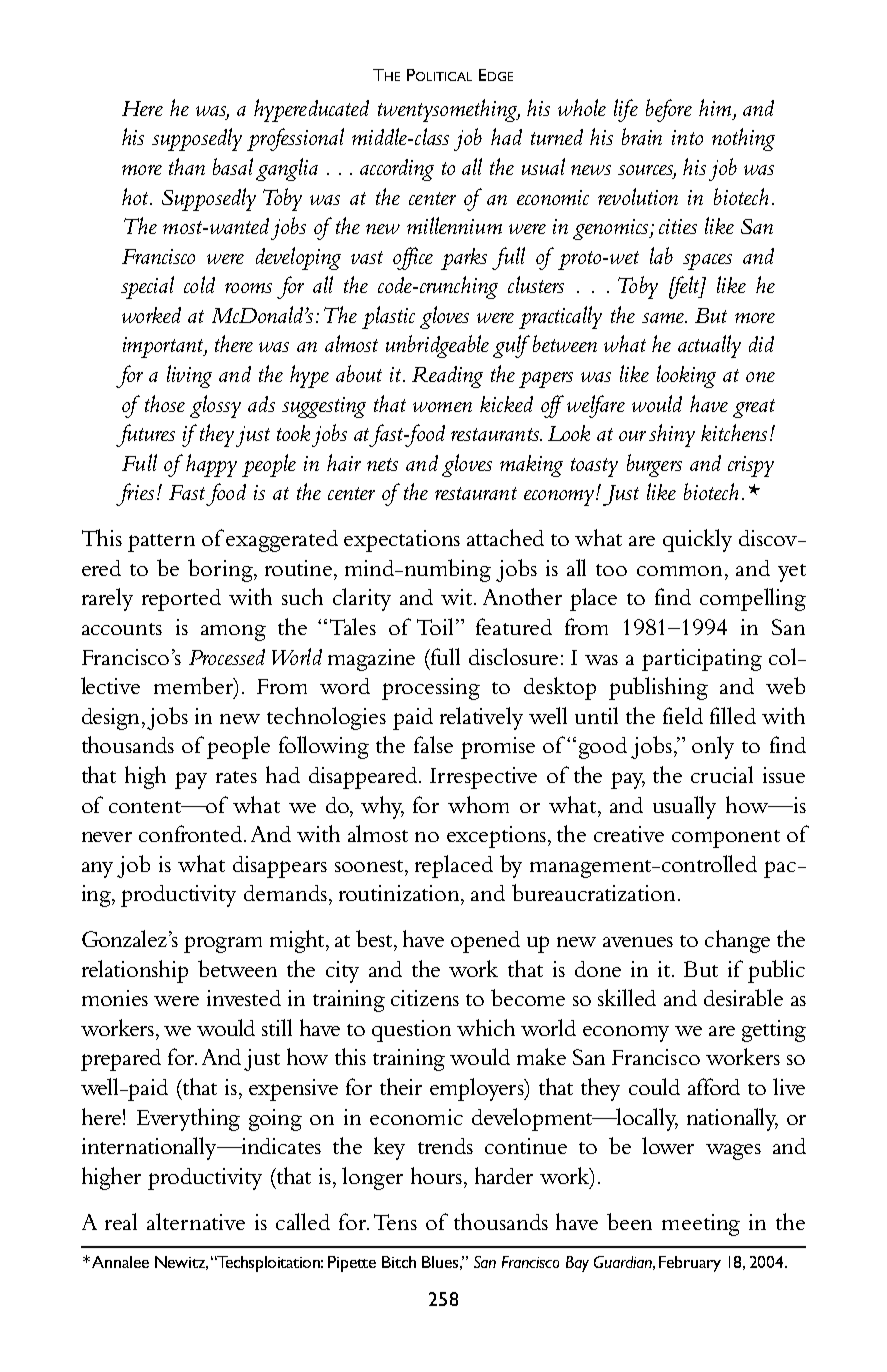 Image resolution: width=887 pixels, height=1372 pixels. I want to click on participating, so click(702, 660).
